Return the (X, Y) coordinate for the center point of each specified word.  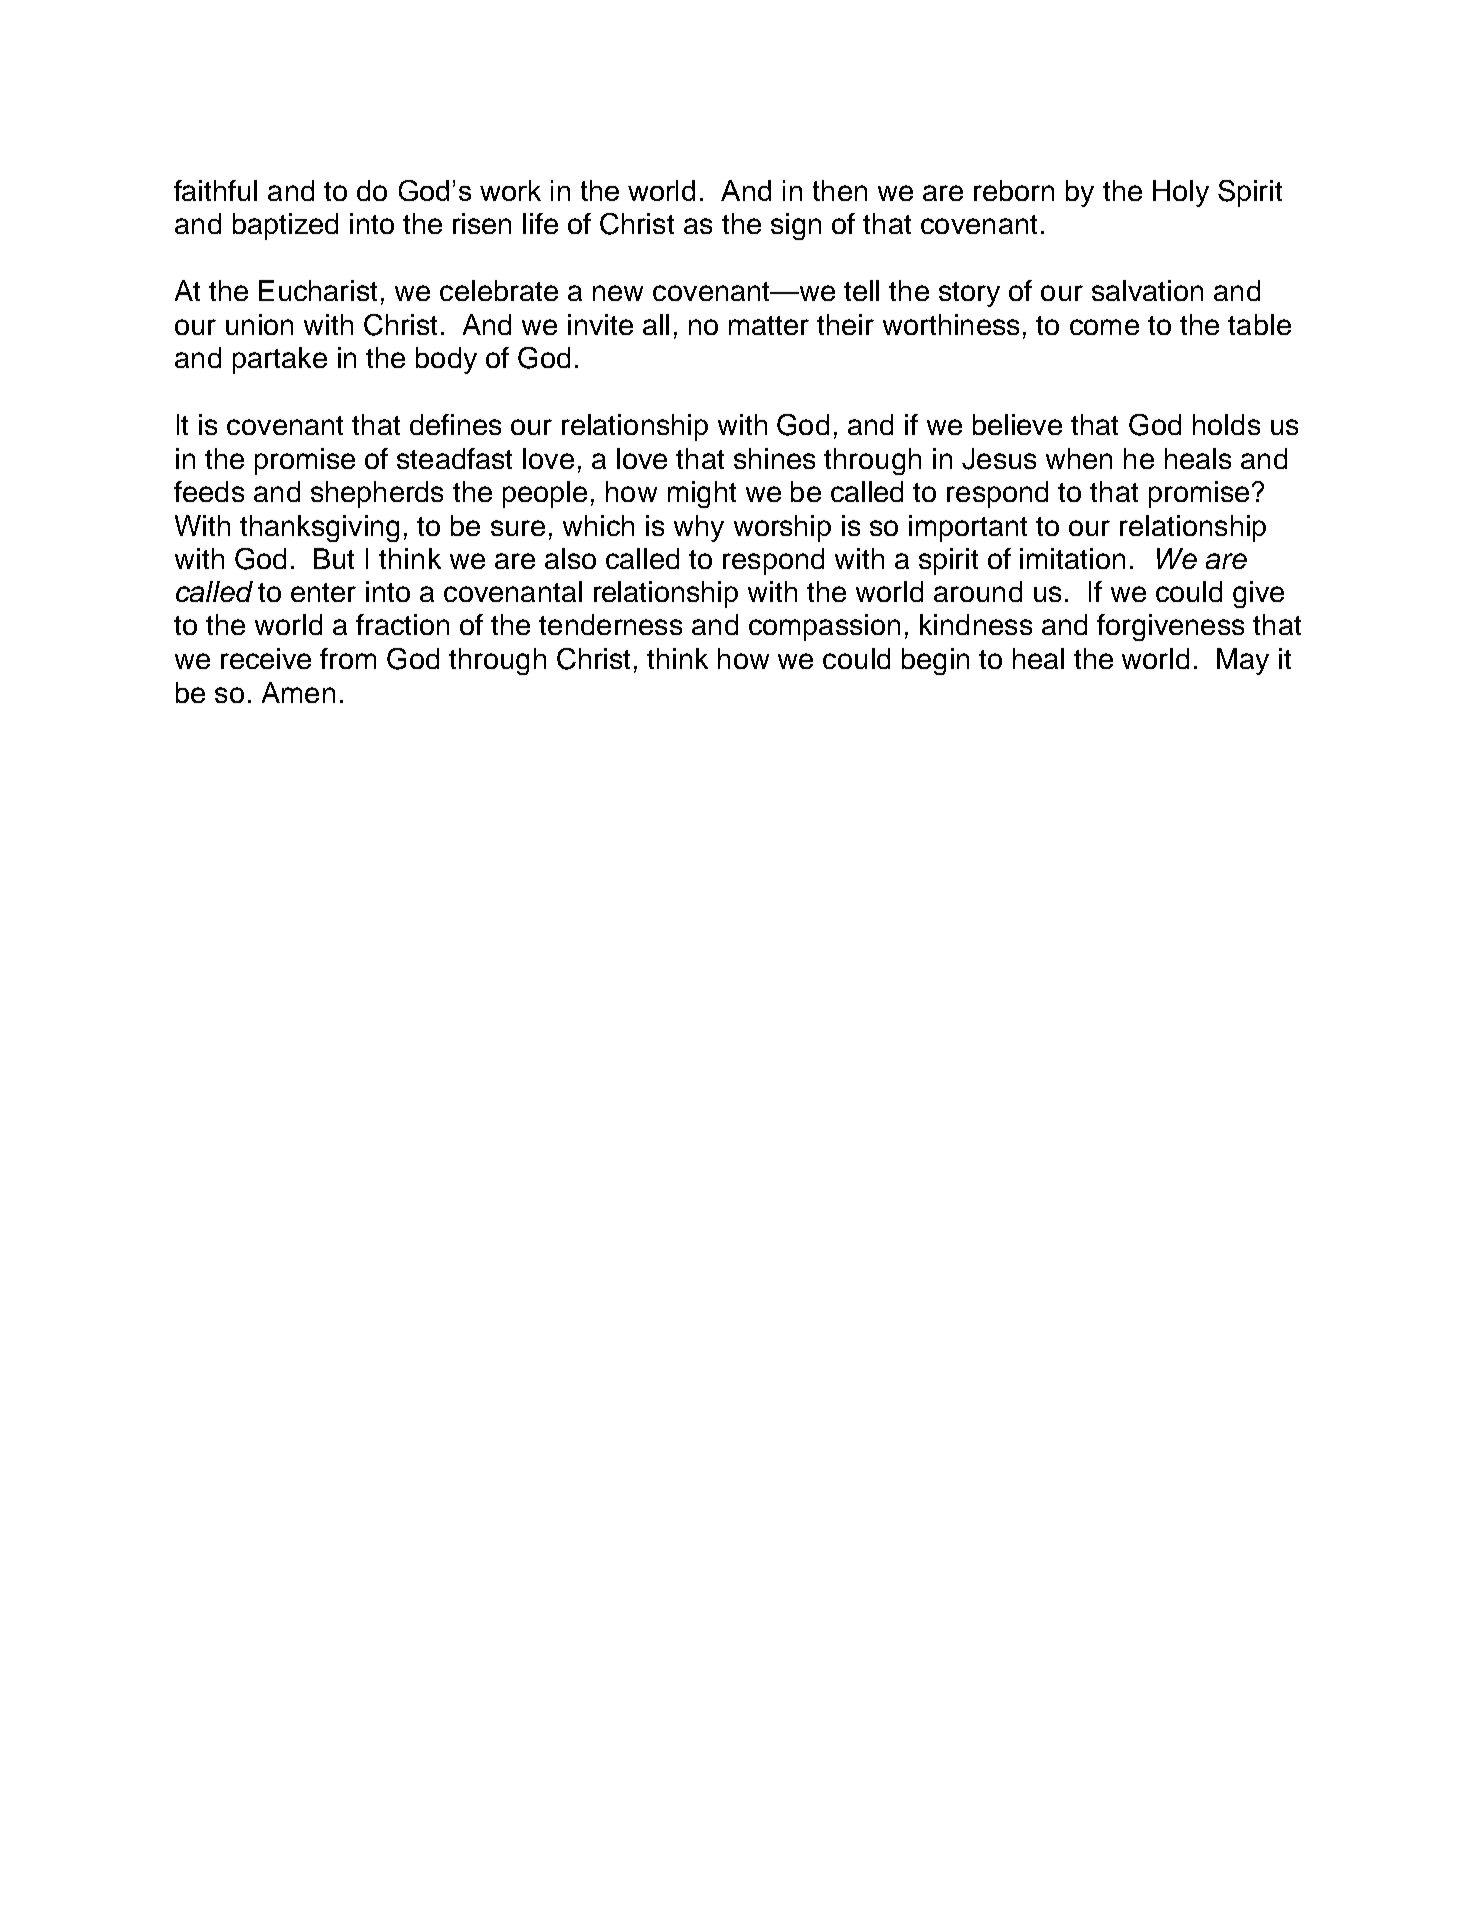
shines (774, 458)
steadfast (454, 458)
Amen (298, 692)
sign (796, 226)
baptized (285, 226)
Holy (1181, 193)
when (1079, 458)
